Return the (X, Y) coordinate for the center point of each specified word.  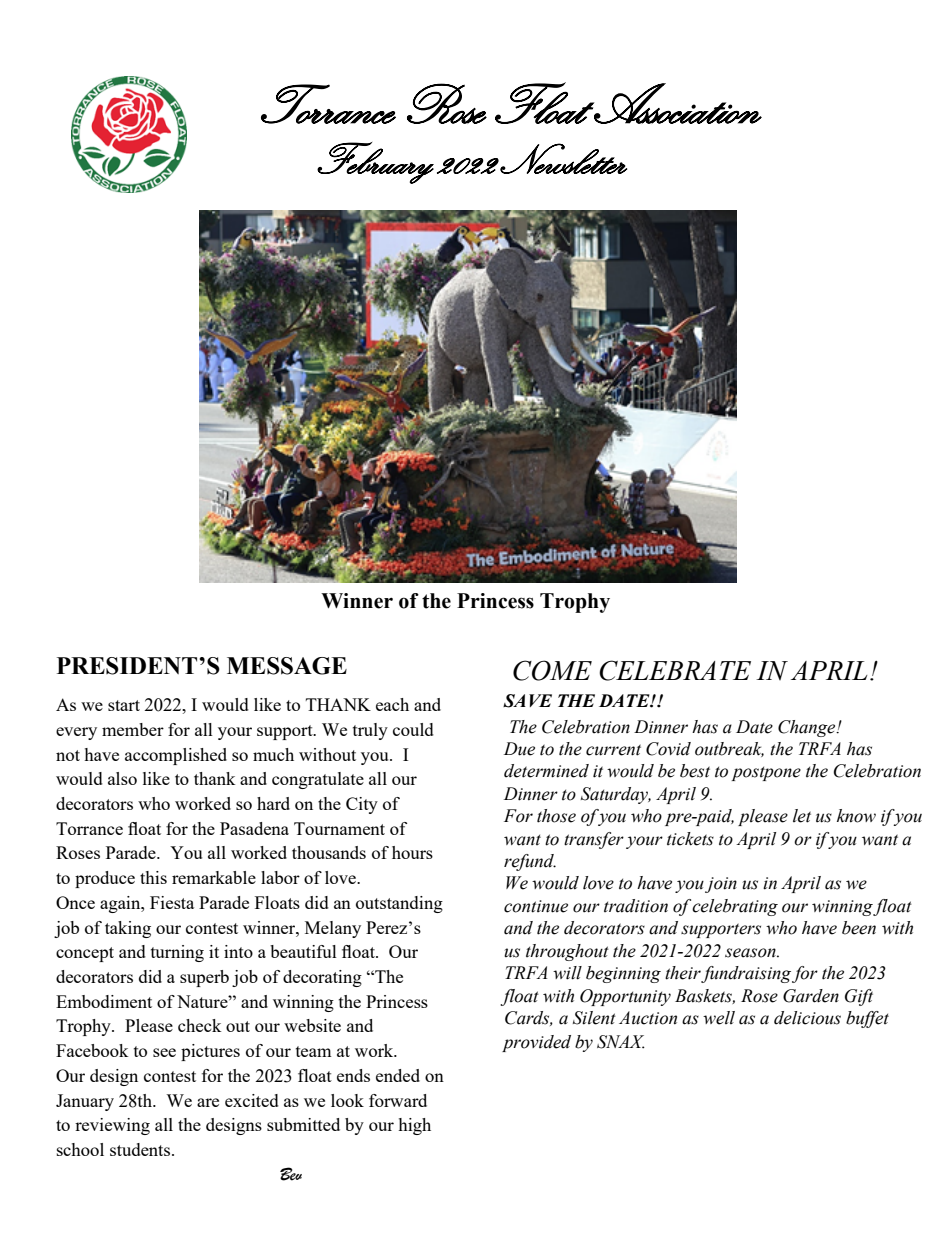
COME (552, 670)
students (141, 1149)
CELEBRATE (675, 670)
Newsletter (563, 158)
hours (412, 852)
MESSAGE (287, 666)
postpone (766, 773)
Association (677, 103)
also (122, 778)
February (375, 163)
